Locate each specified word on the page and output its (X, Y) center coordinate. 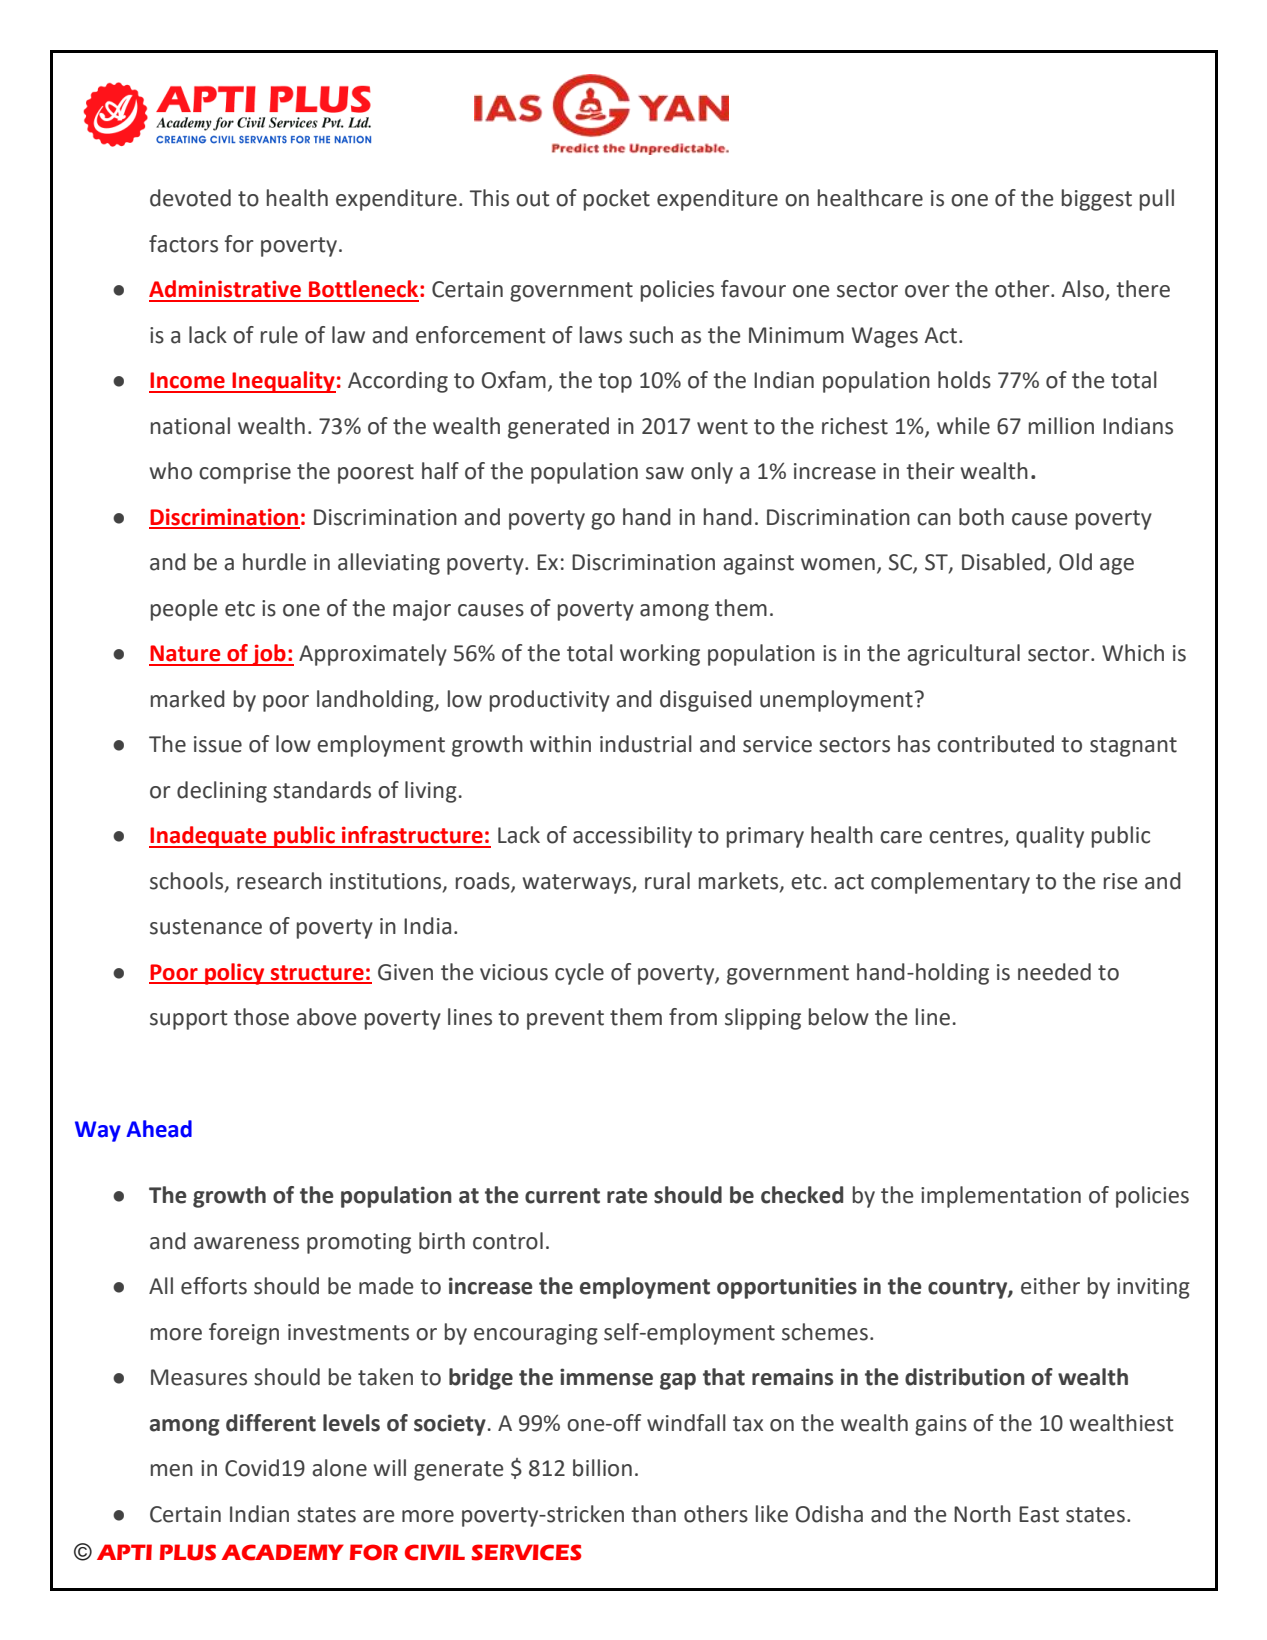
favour (753, 289)
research (279, 881)
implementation (1001, 1197)
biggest (1097, 200)
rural (667, 881)
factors (183, 244)
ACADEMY (282, 1552)
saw (665, 473)
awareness (246, 1243)
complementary (950, 883)
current (562, 1196)
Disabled (1003, 562)
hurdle (274, 562)
